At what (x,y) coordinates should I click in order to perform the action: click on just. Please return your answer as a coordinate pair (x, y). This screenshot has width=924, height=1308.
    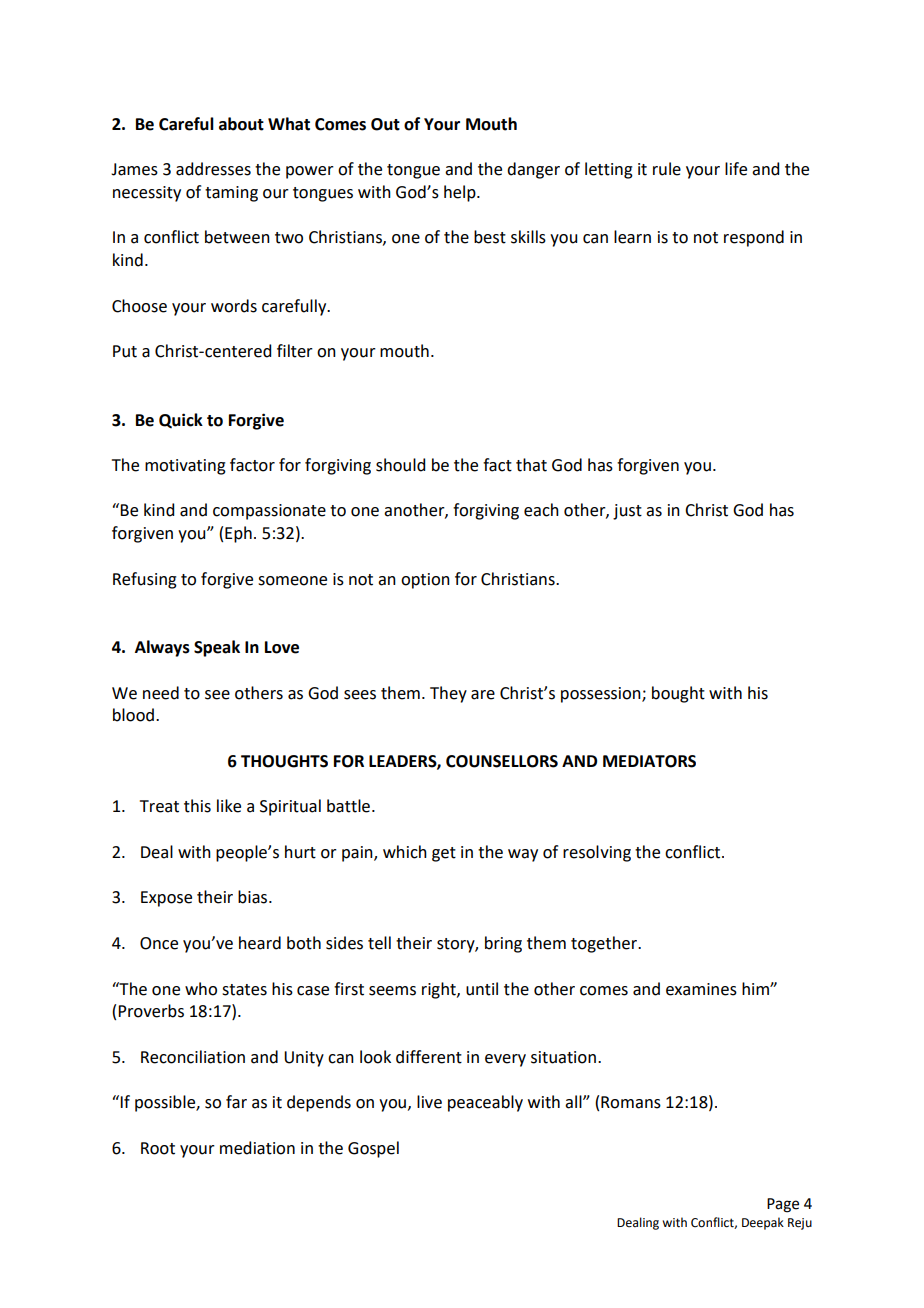
    Looking at the image, I should click on (627, 512).
